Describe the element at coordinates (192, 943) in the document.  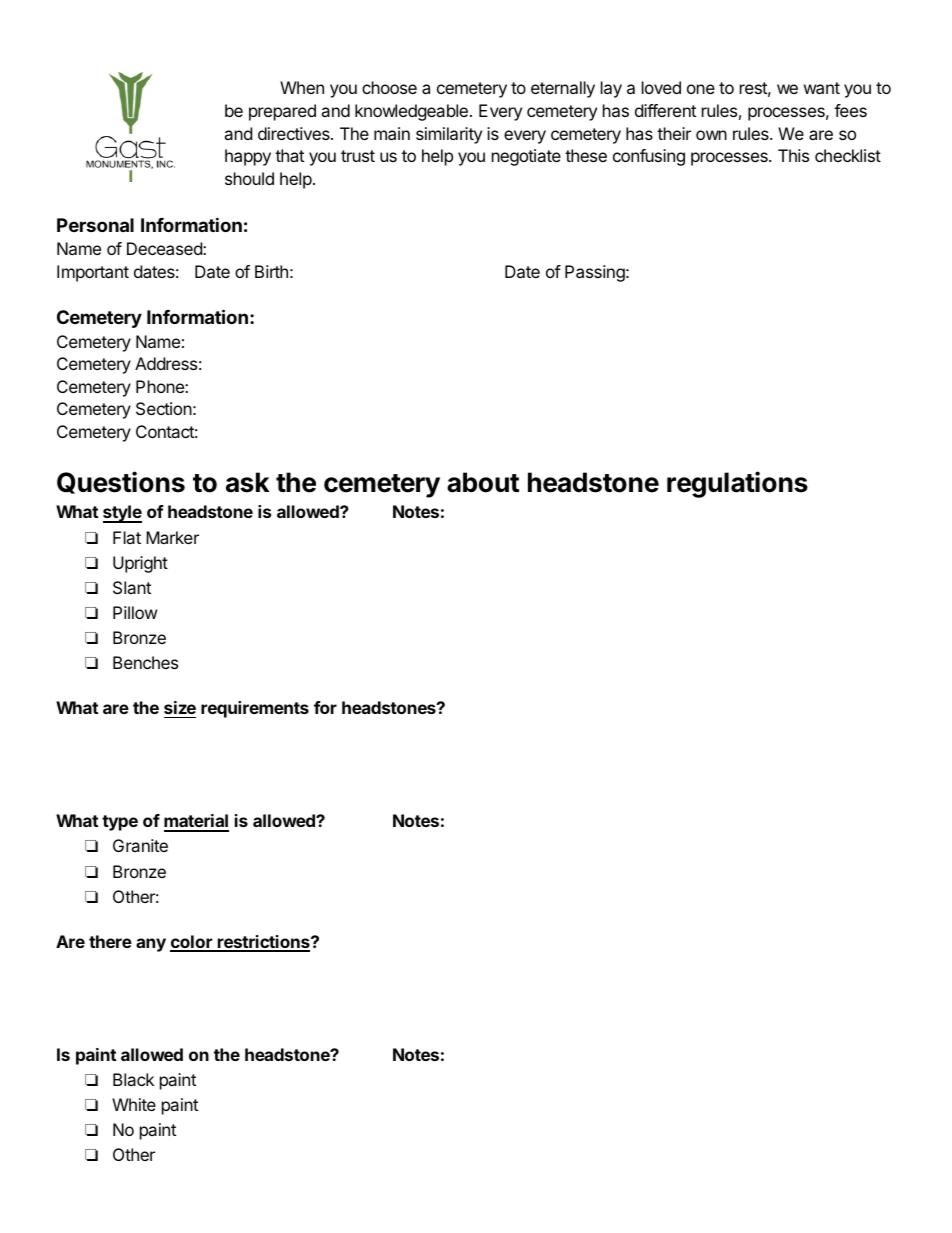
I see `color` at that location.
